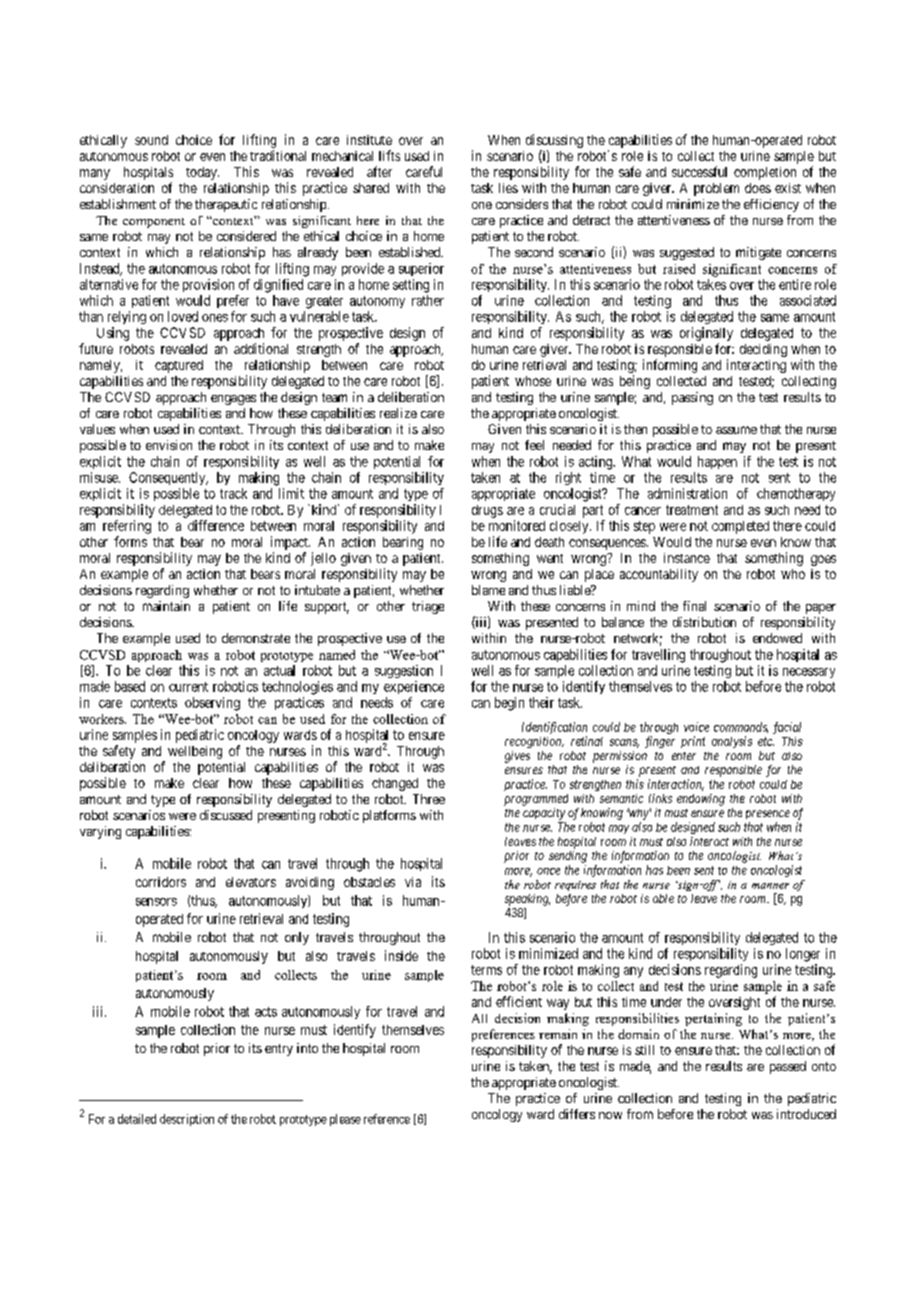 This document has height=1308, width=924. I want to click on distribution, so click(704, 622).
